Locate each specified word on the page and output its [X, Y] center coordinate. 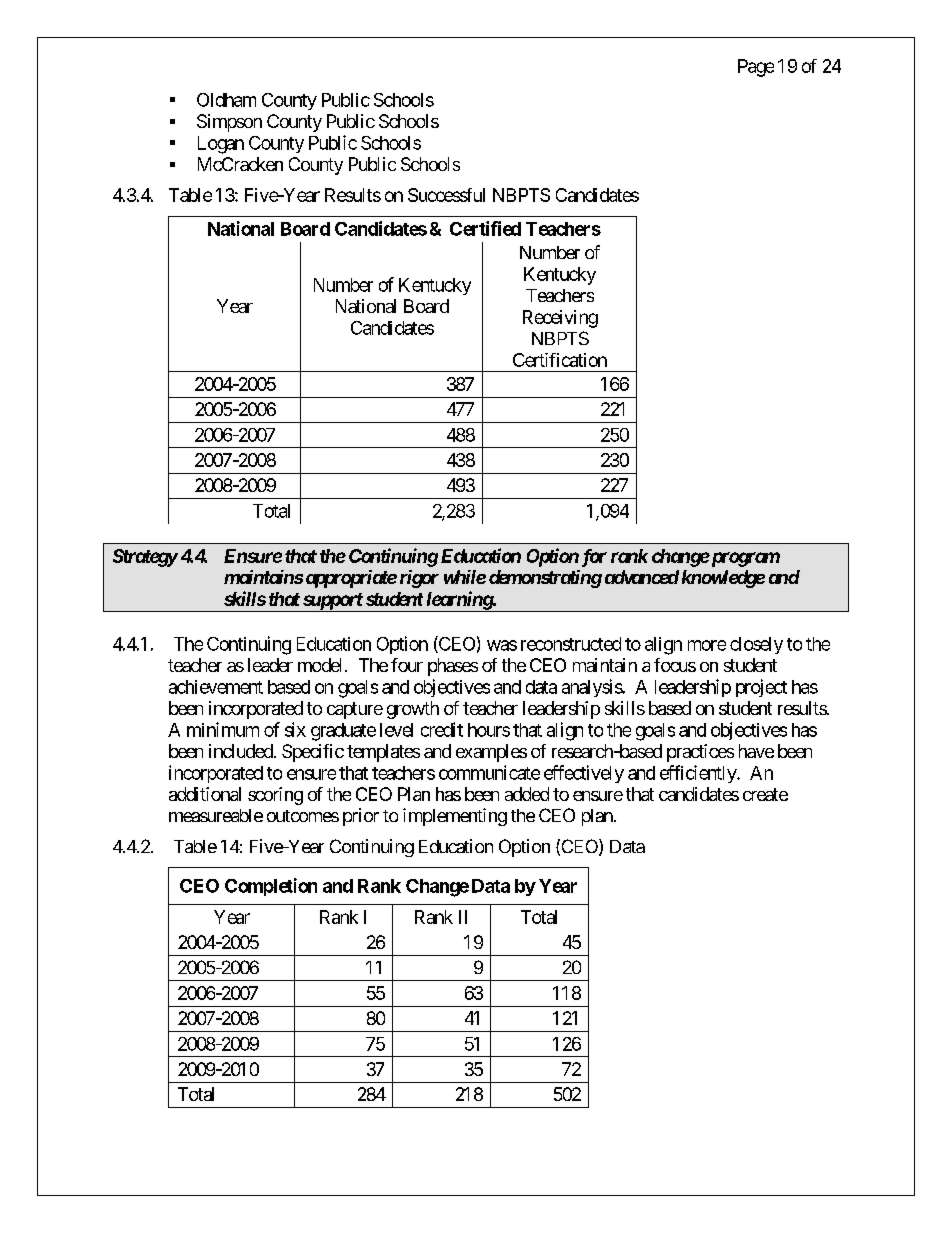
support [332, 602]
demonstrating [545, 579]
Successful [446, 195]
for [592, 558]
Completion [271, 887]
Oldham [226, 100]
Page [756, 68]
